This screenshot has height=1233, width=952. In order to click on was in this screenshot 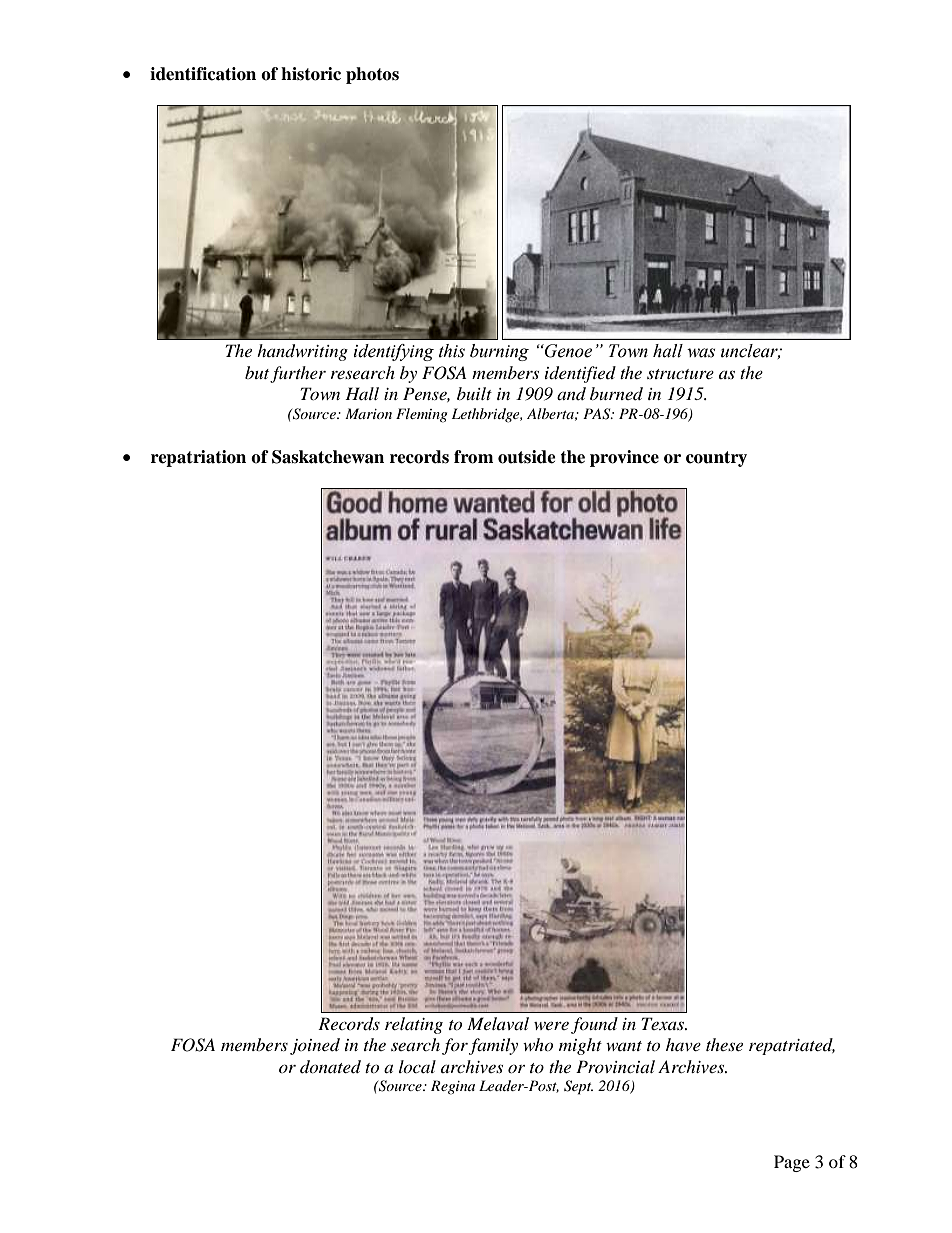, I will do `click(701, 353)`.
